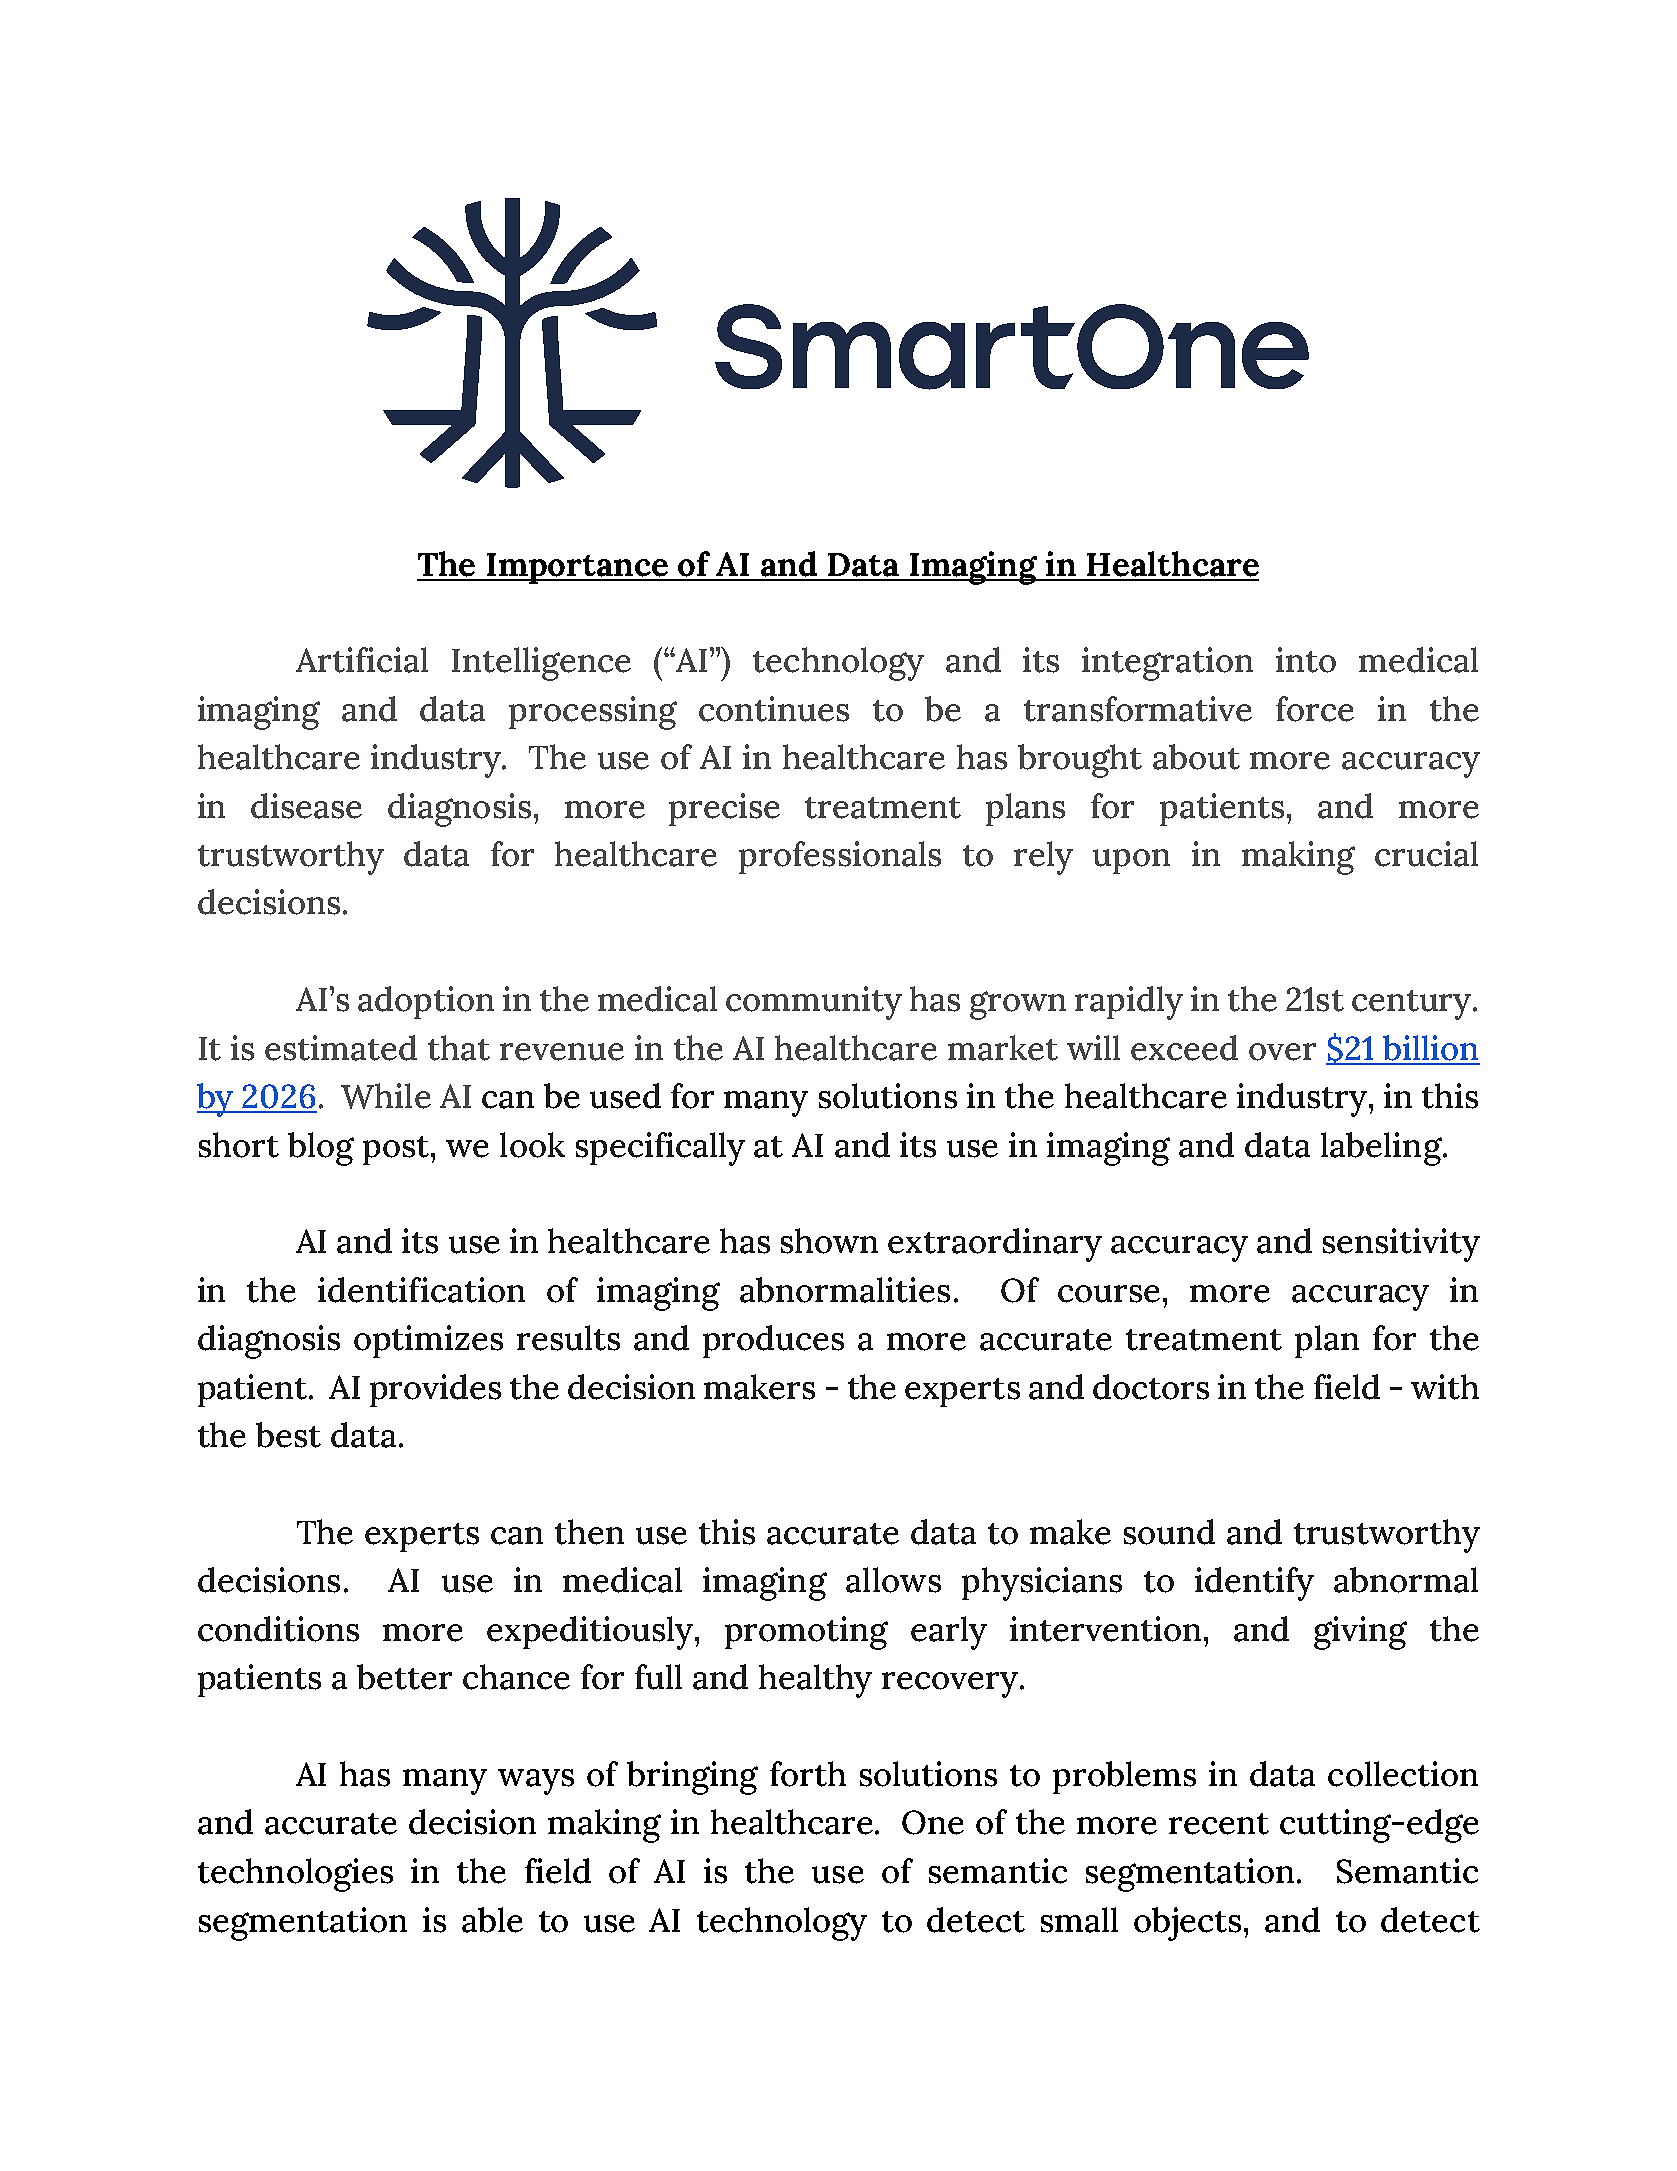 The width and height of the screenshot is (1677, 2171). What do you see at coordinates (295, 1875) in the screenshot?
I see `technologies` at bounding box center [295, 1875].
